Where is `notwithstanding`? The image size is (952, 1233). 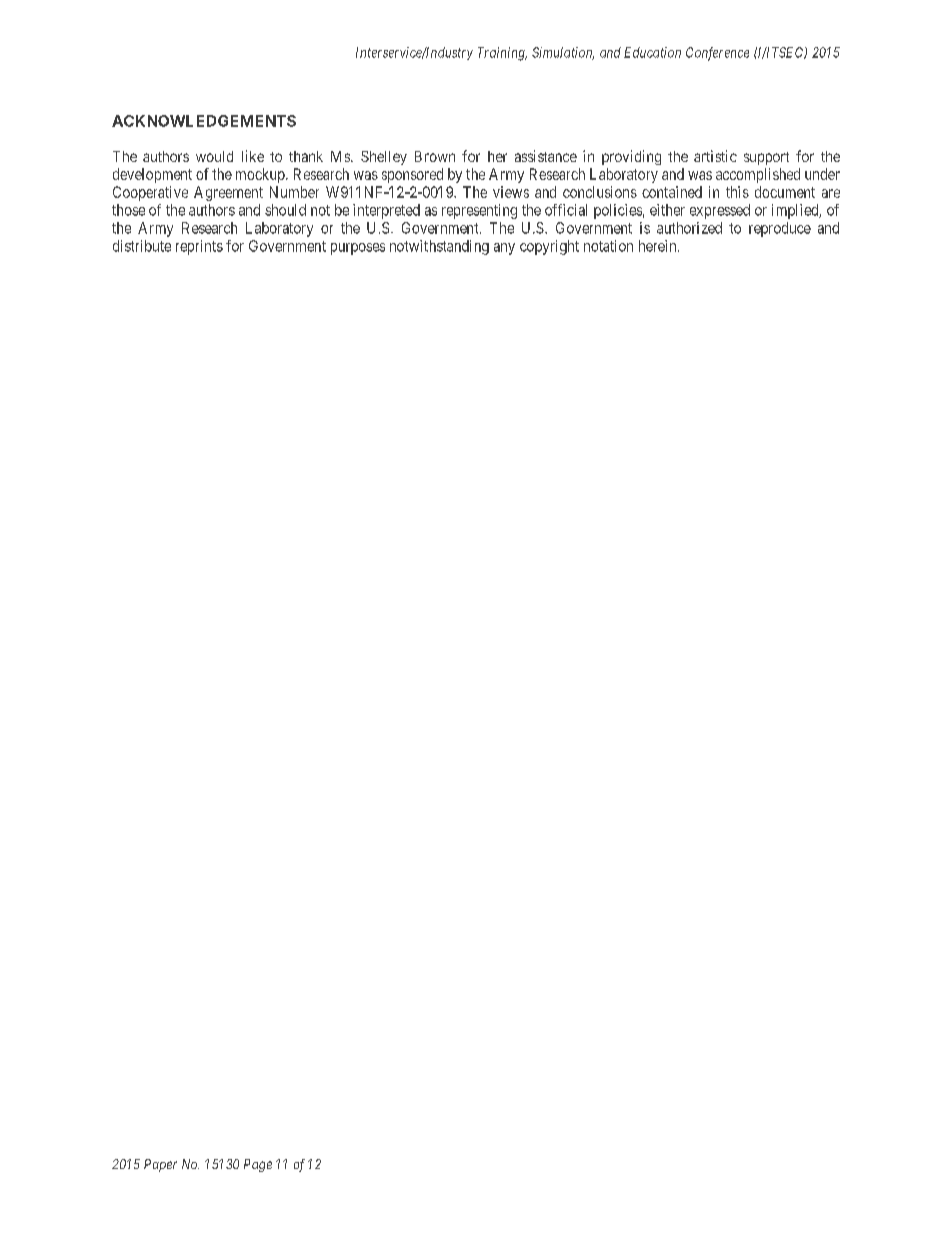 notwithstanding is located at coordinates (439, 247).
